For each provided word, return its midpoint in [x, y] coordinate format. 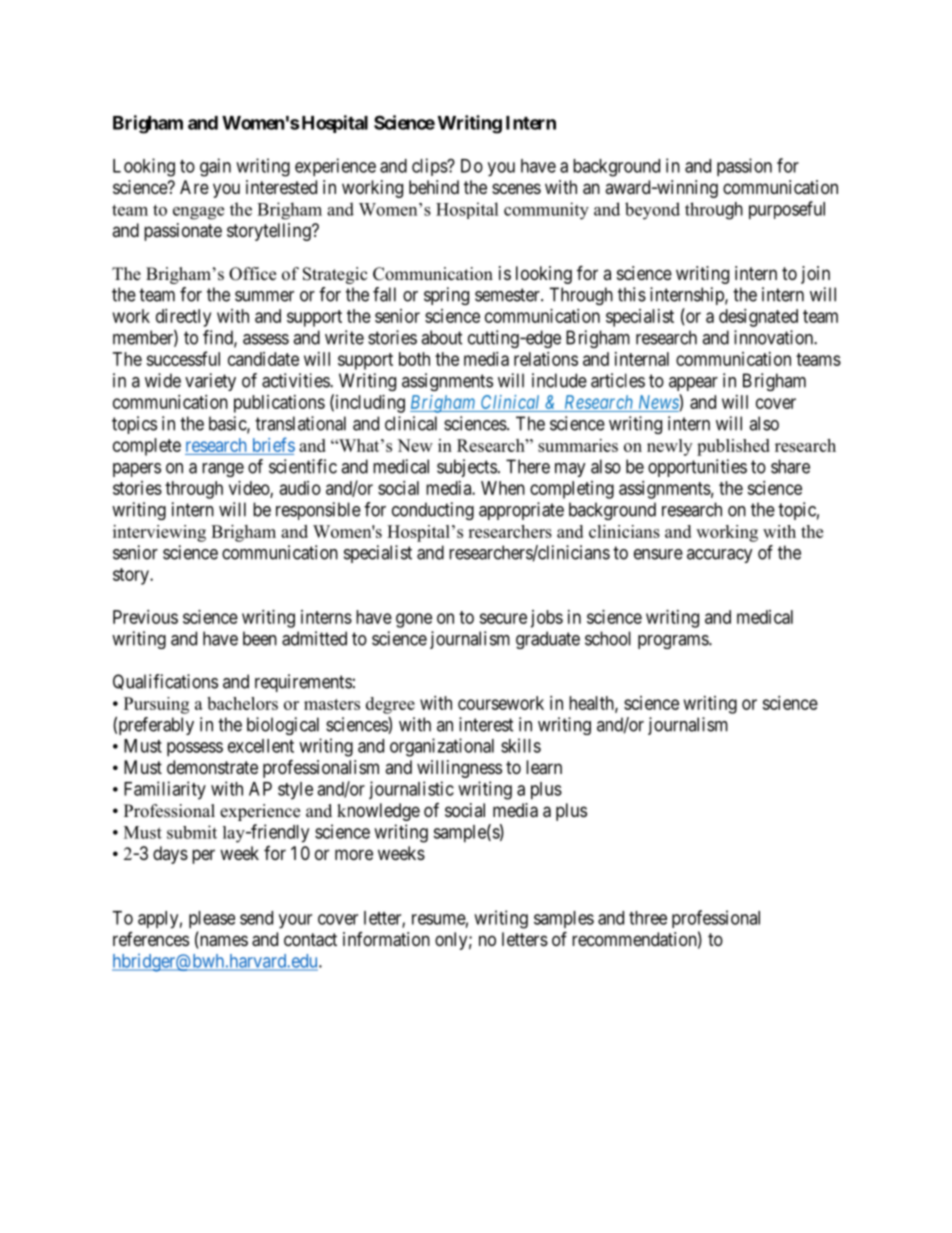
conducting [433, 511]
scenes [516, 188]
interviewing [159, 533]
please [212, 919]
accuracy [720, 556]
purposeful [787, 210]
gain [215, 167]
